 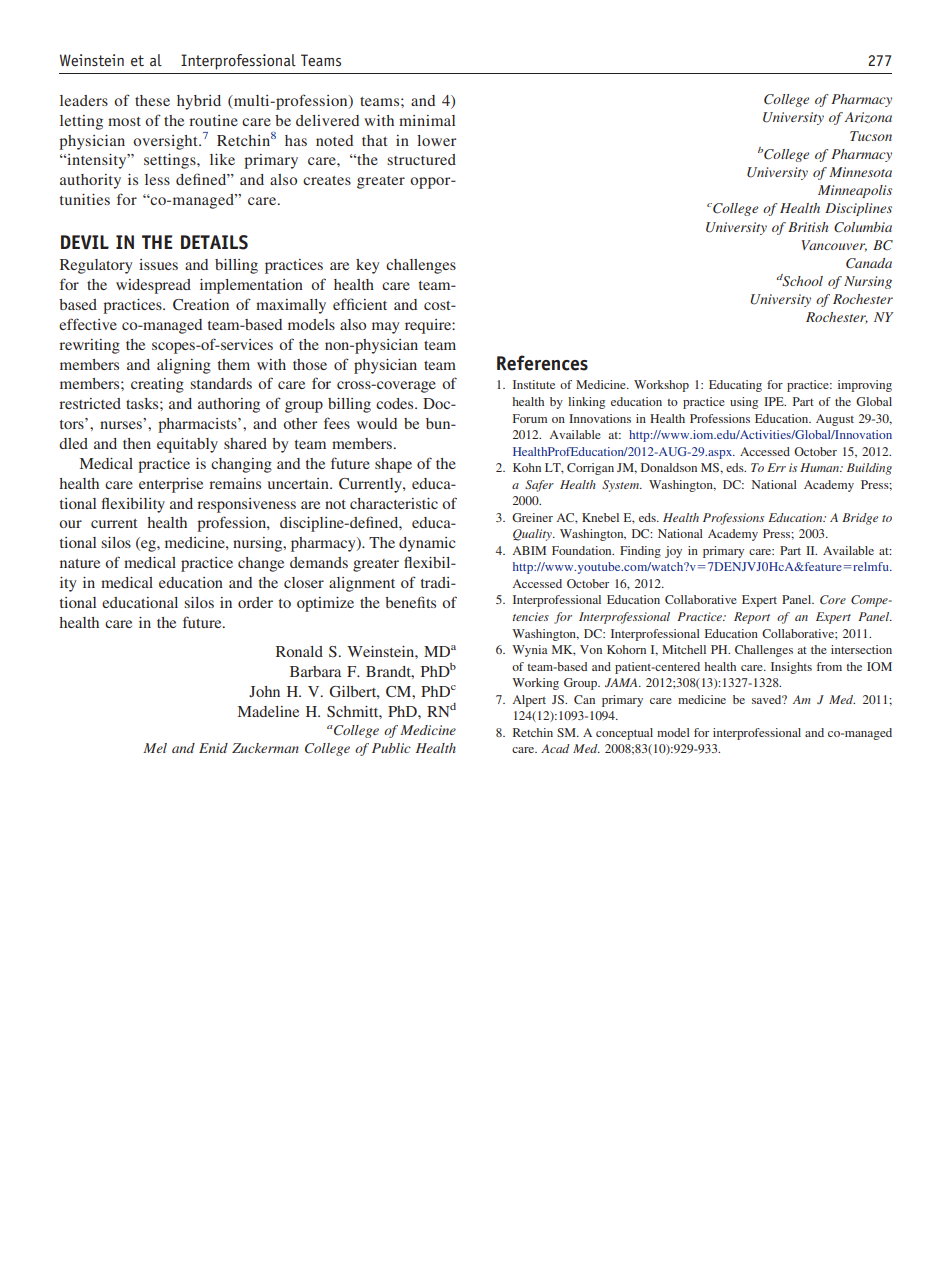 What do you see at coordinates (529, 701) in the screenshot?
I see `Alpert` at bounding box center [529, 701].
